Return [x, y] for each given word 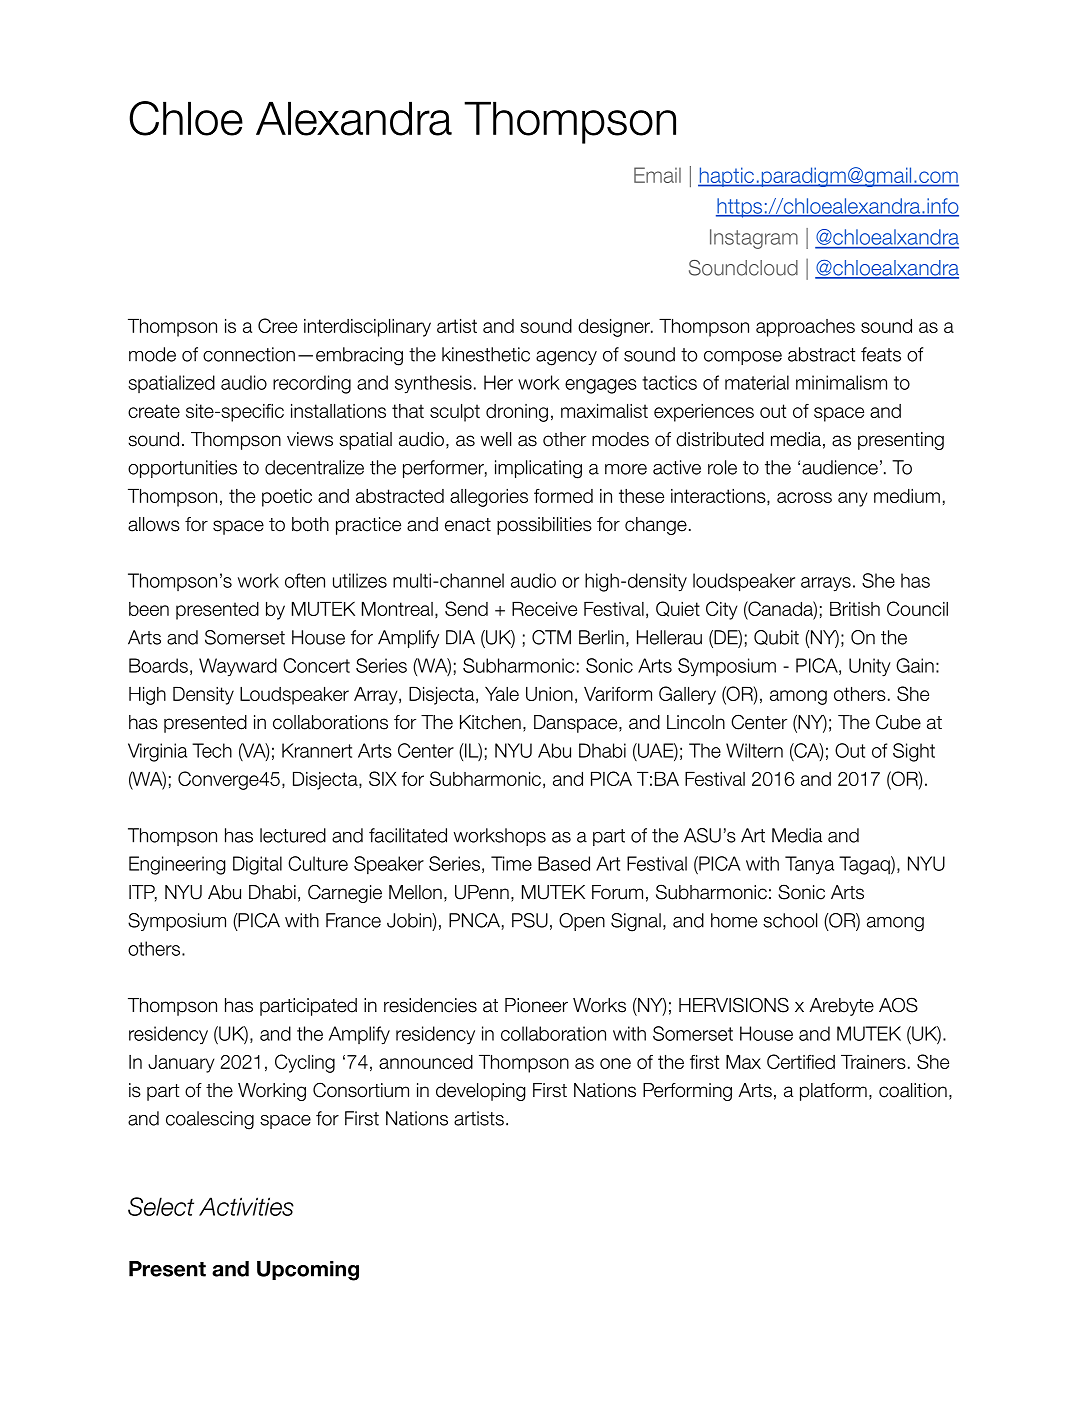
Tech [212, 750]
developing [480, 1092]
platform [833, 1092]
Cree [277, 325]
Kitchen [490, 722]
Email [657, 175]
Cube [898, 722]
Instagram [754, 239]
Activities [246, 1206]
